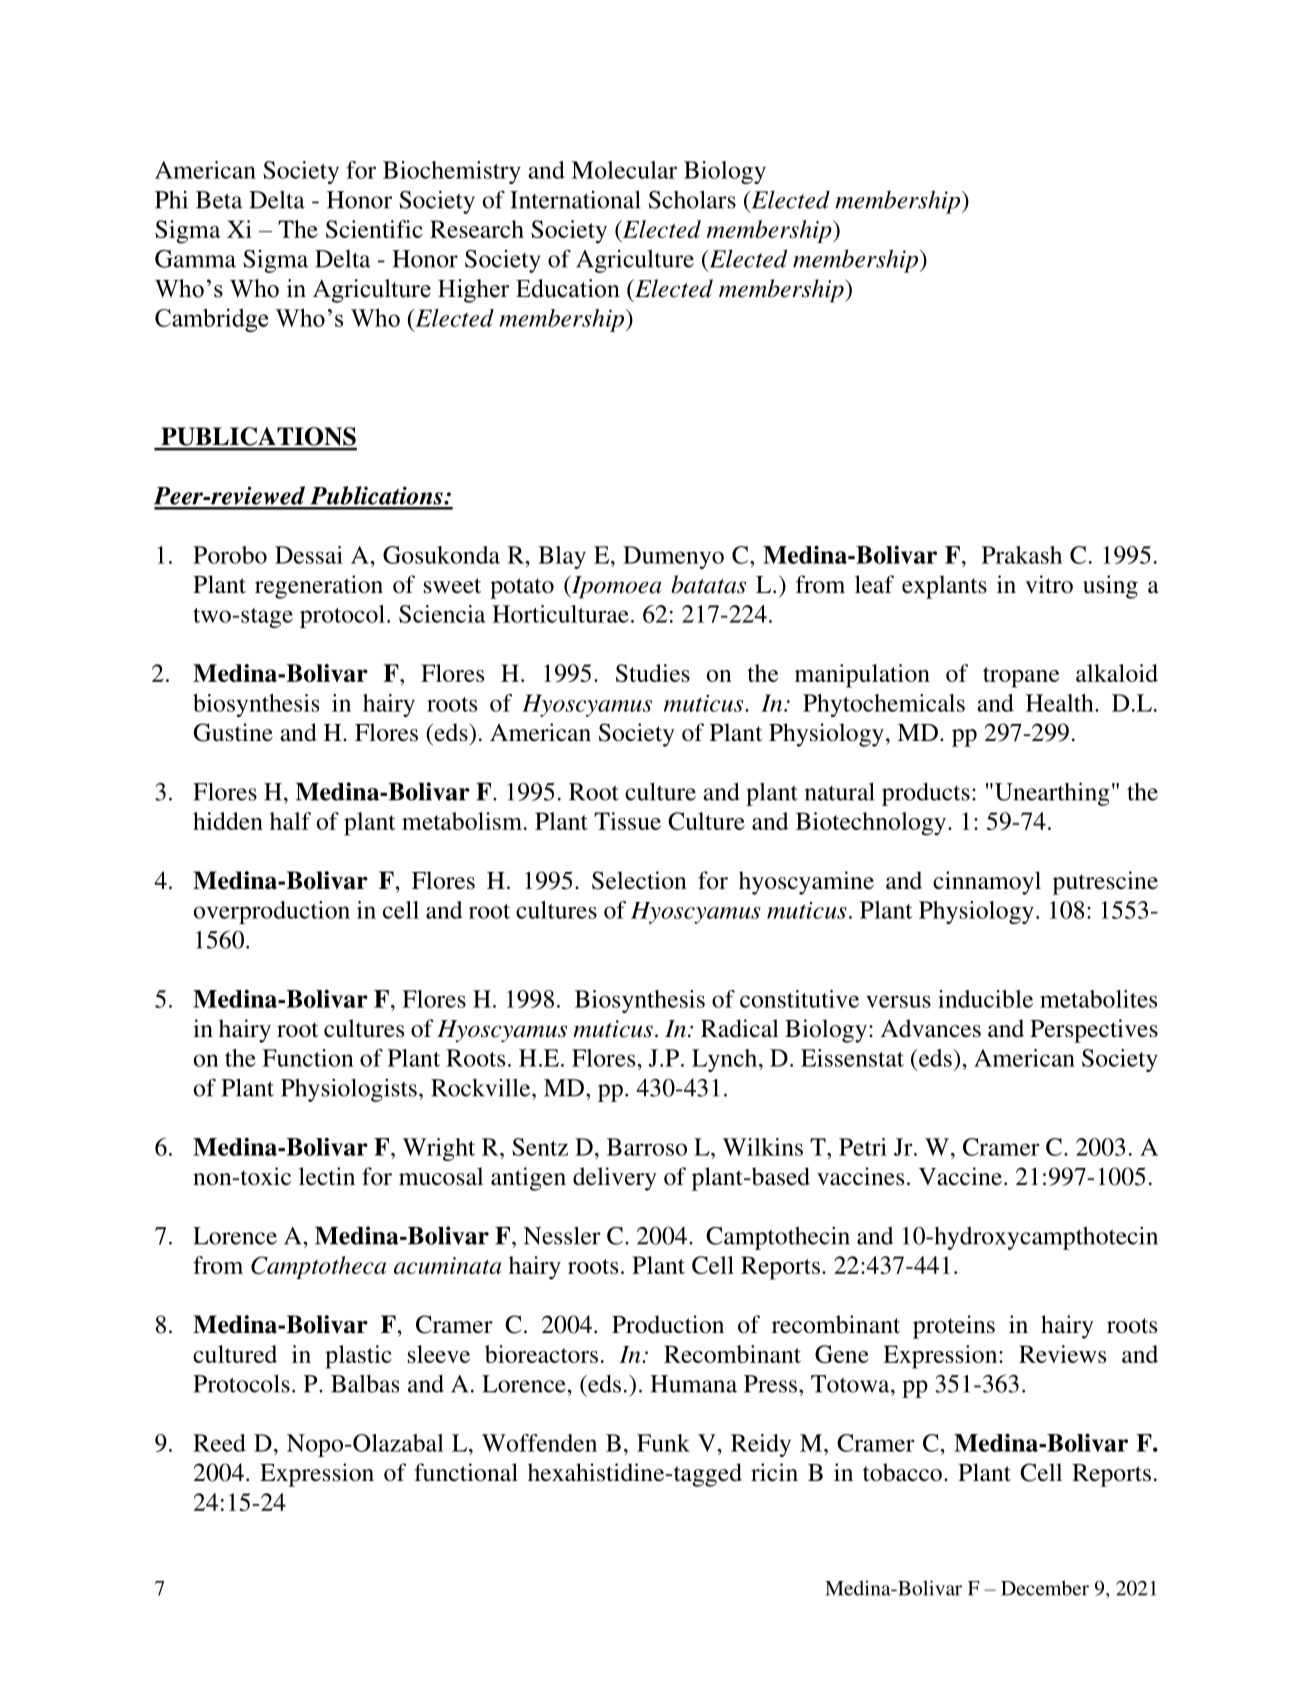 Image resolution: width=1313 pixels, height=1699 pixels. Describe the element at coordinates (219, 1443) in the screenshot. I see `Reed` at that location.
